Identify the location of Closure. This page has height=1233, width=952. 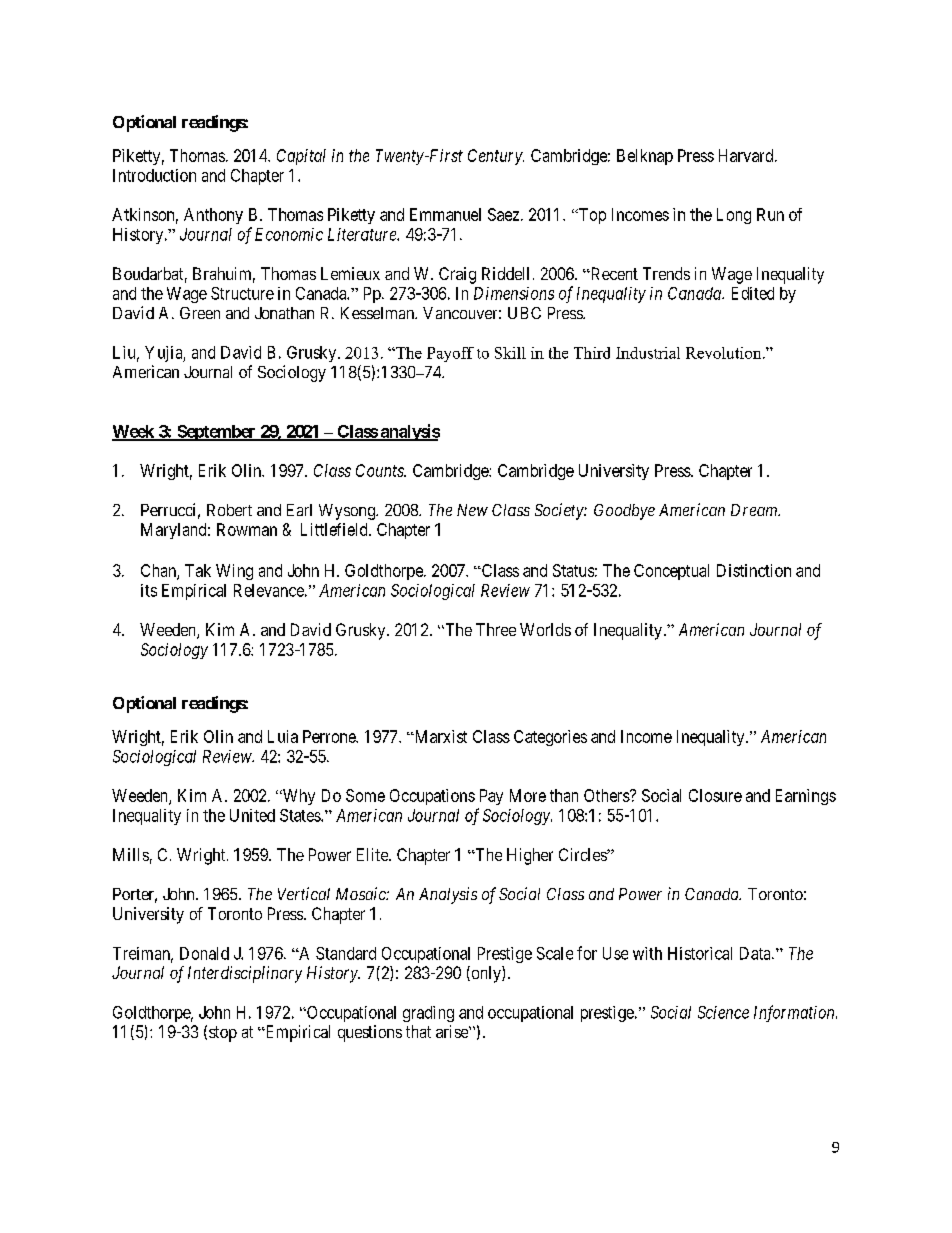
(715, 795).
